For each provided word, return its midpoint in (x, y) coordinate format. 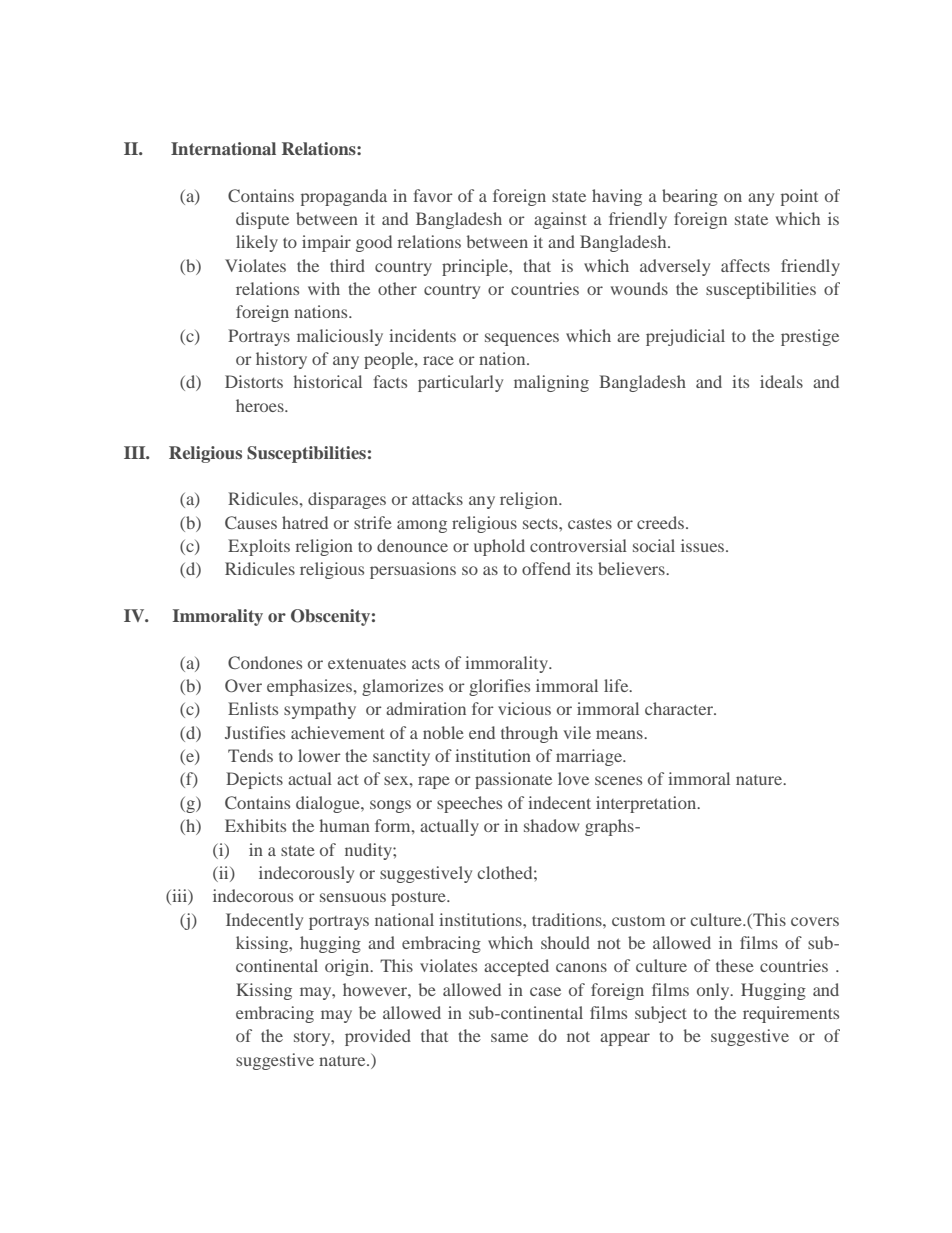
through (529, 734)
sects (541, 523)
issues (704, 545)
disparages (347, 500)
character (680, 708)
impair (326, 243)
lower (319, 755)
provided (378, 1037)
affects (745, 265)
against (560, 220)
